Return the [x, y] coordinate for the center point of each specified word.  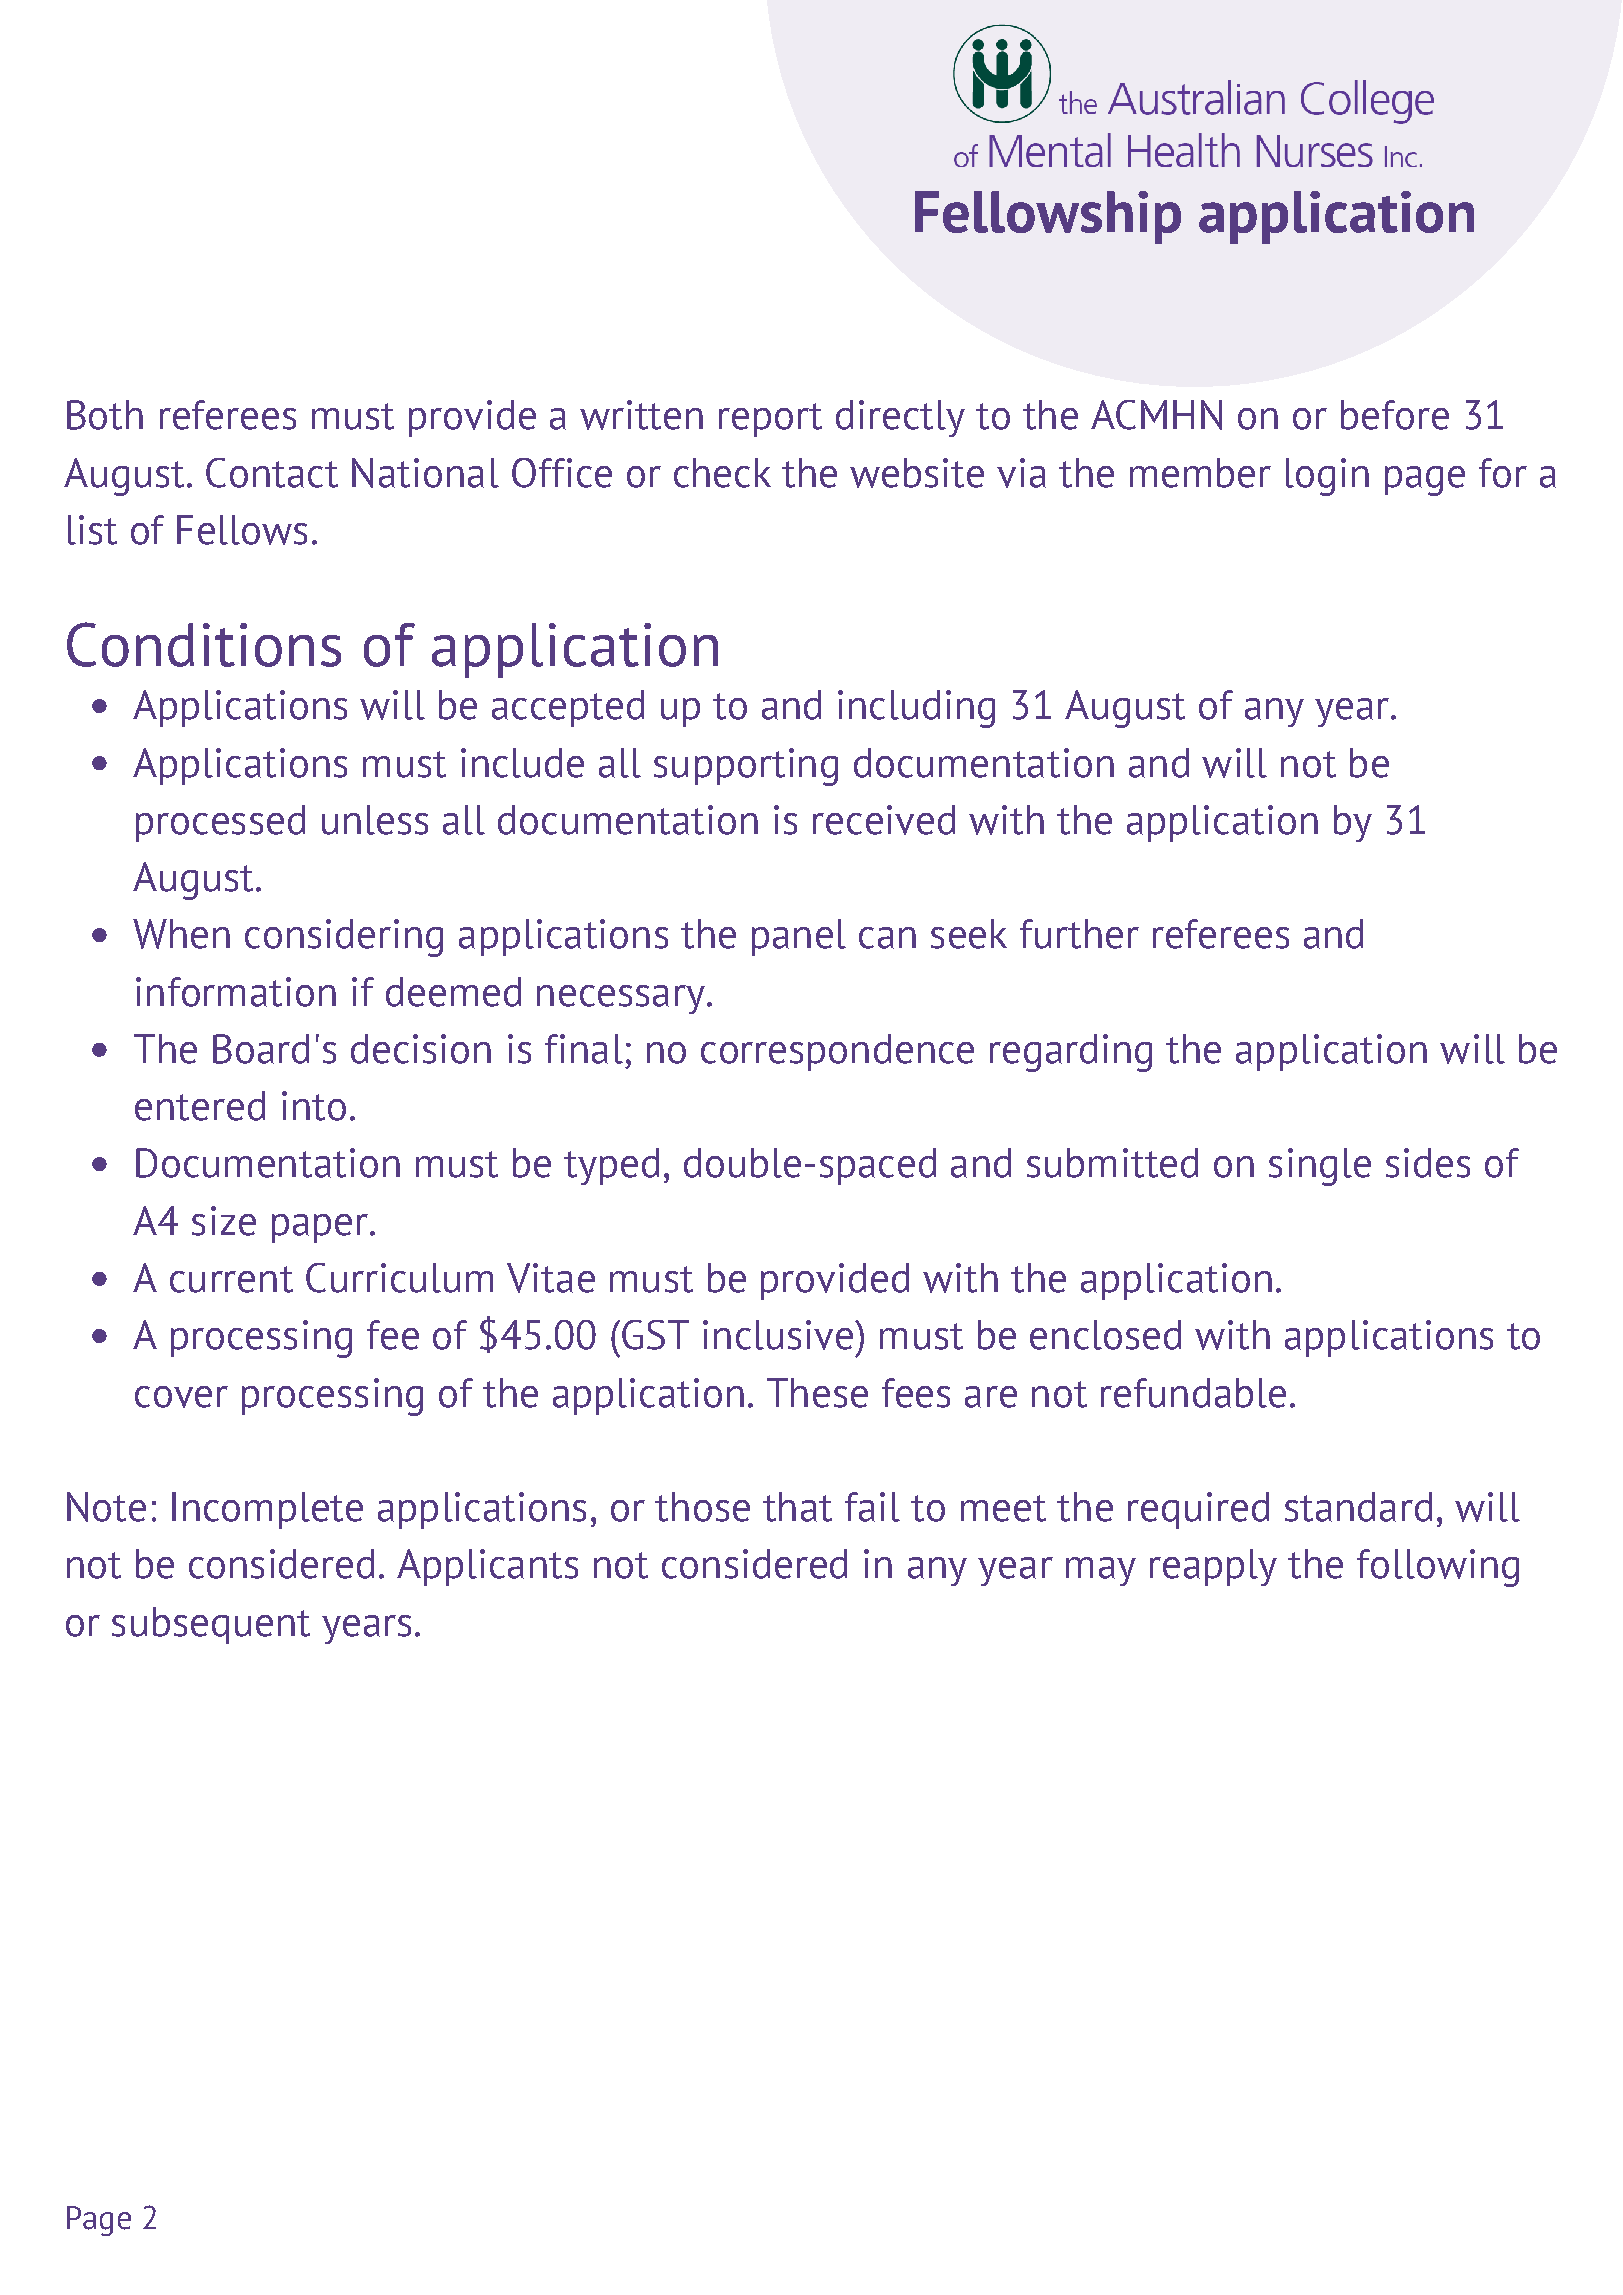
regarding [1071, 1053]
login [1327, 477]
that [797, 1507]
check [722, 473]
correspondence [837, 1052]
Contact [272, 473]
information [236, 992]
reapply [1213, 1567]
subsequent [211, 1625]
